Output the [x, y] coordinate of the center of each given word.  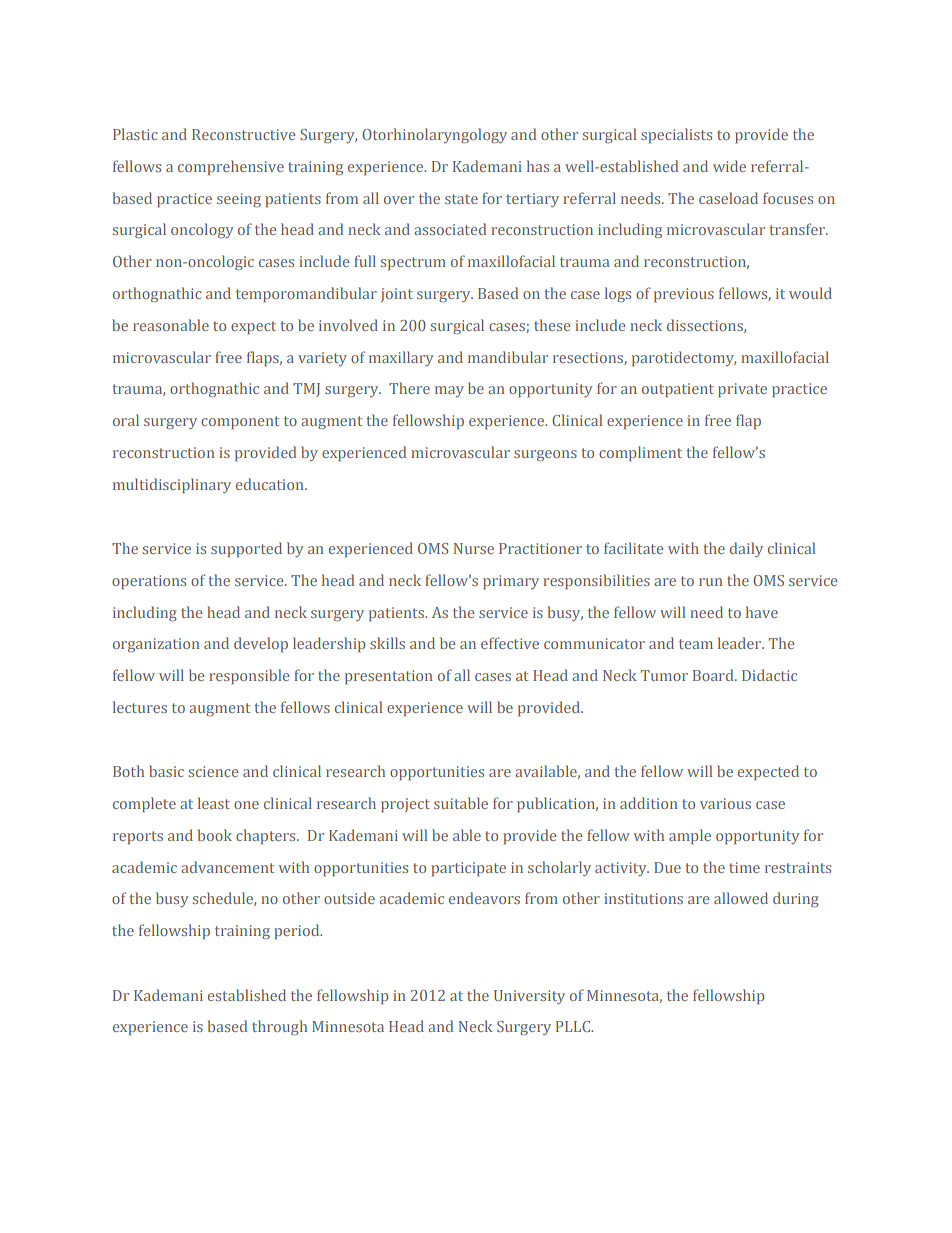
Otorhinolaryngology [434, 135]
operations [149, 582]
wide [729, 166]
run [710, 582]
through [279, 1027]
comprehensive [231, 167]
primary [511, 582]
